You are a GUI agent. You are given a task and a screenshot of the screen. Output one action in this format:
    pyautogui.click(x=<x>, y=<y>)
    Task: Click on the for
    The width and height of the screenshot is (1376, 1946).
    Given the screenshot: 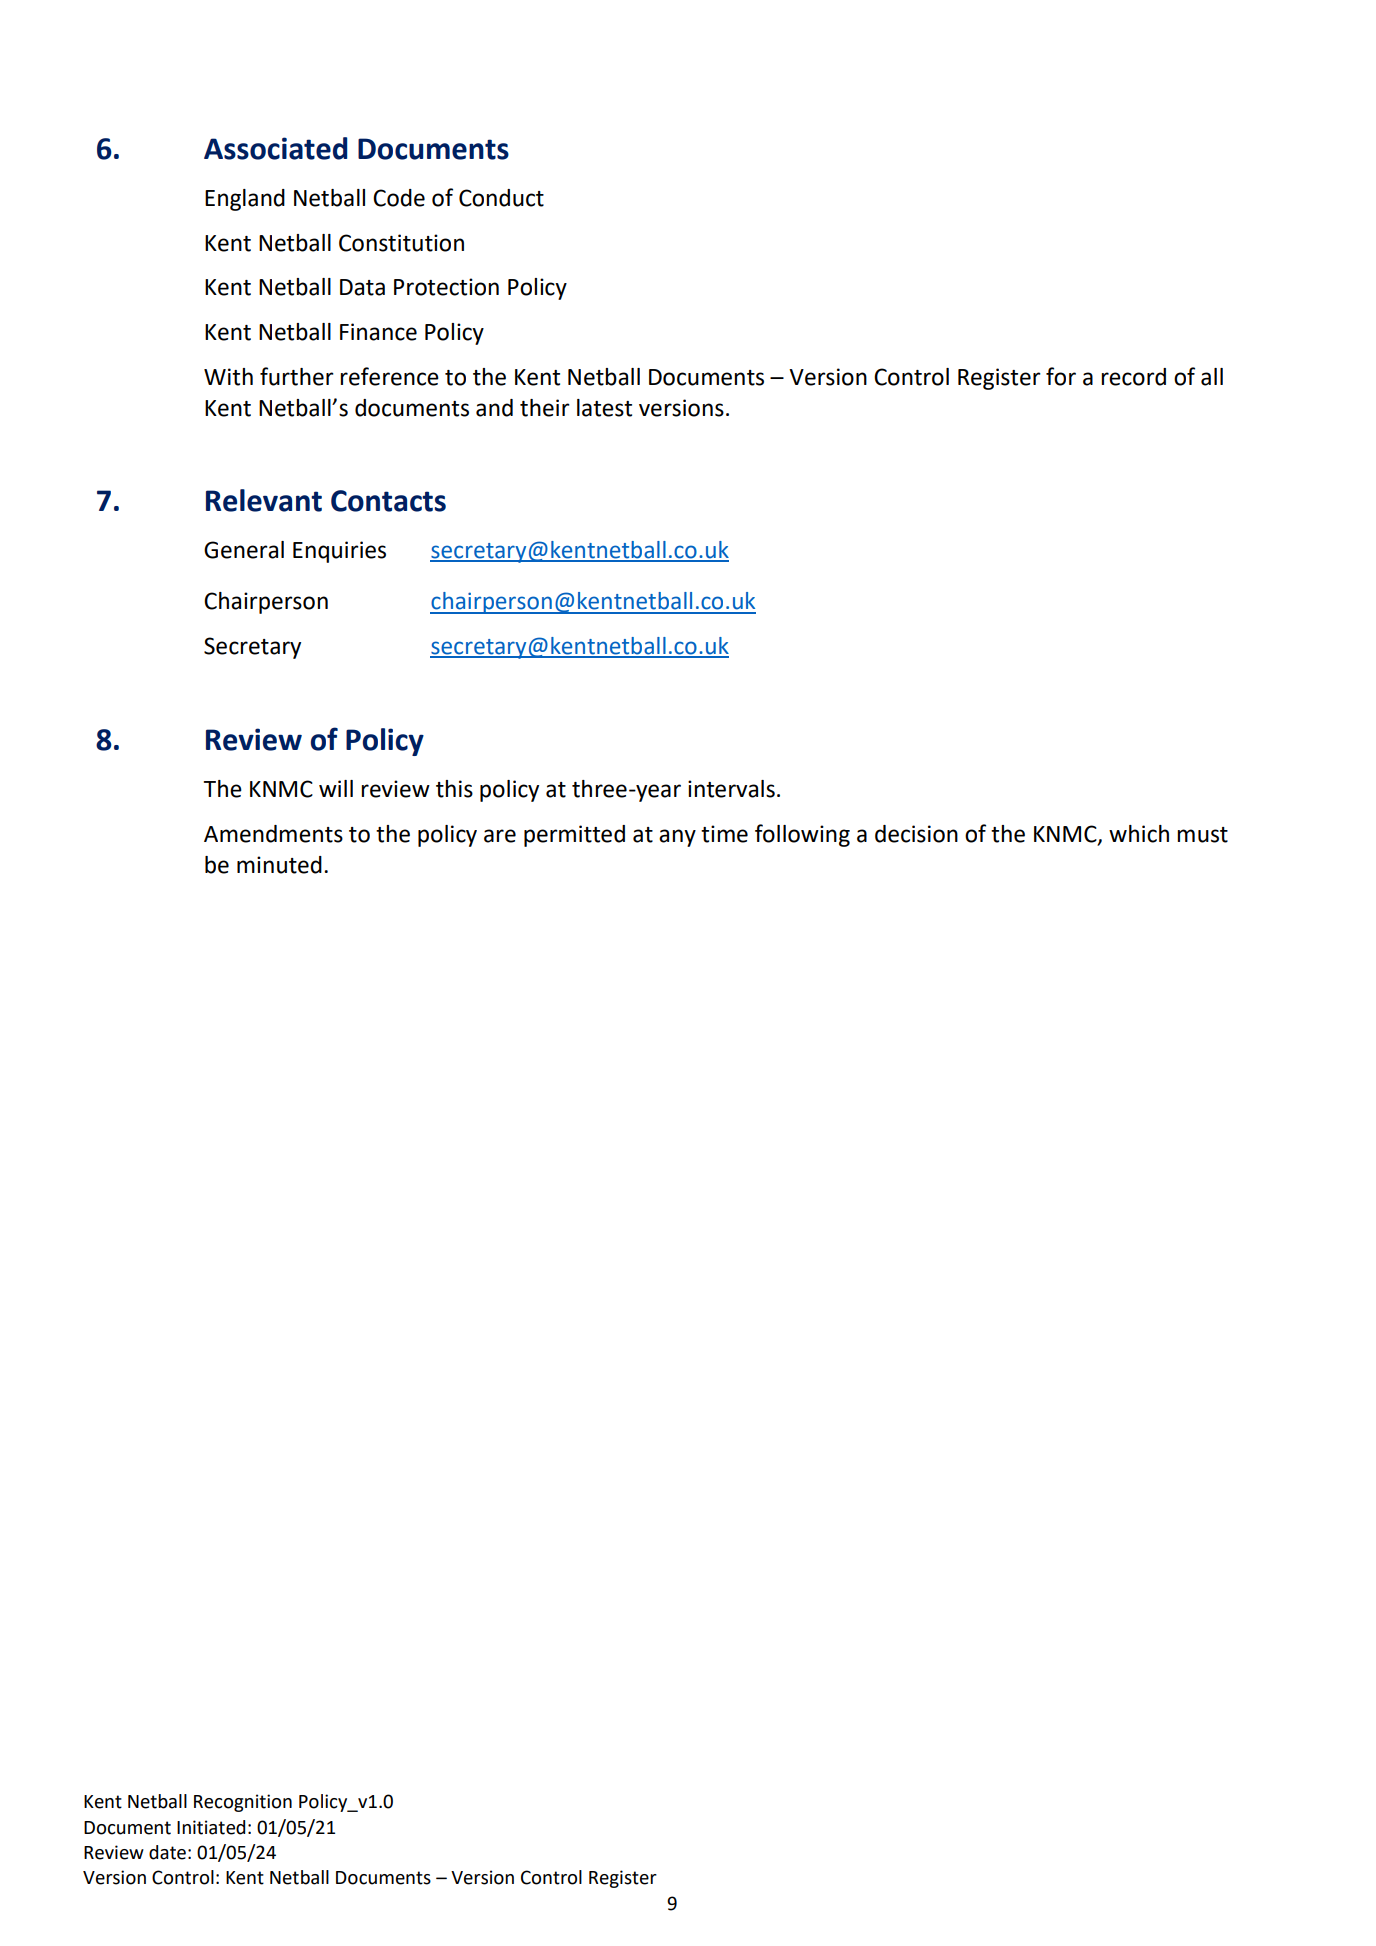 What is the action you would take?
    pyautogui.click(x=1061, y=376)
